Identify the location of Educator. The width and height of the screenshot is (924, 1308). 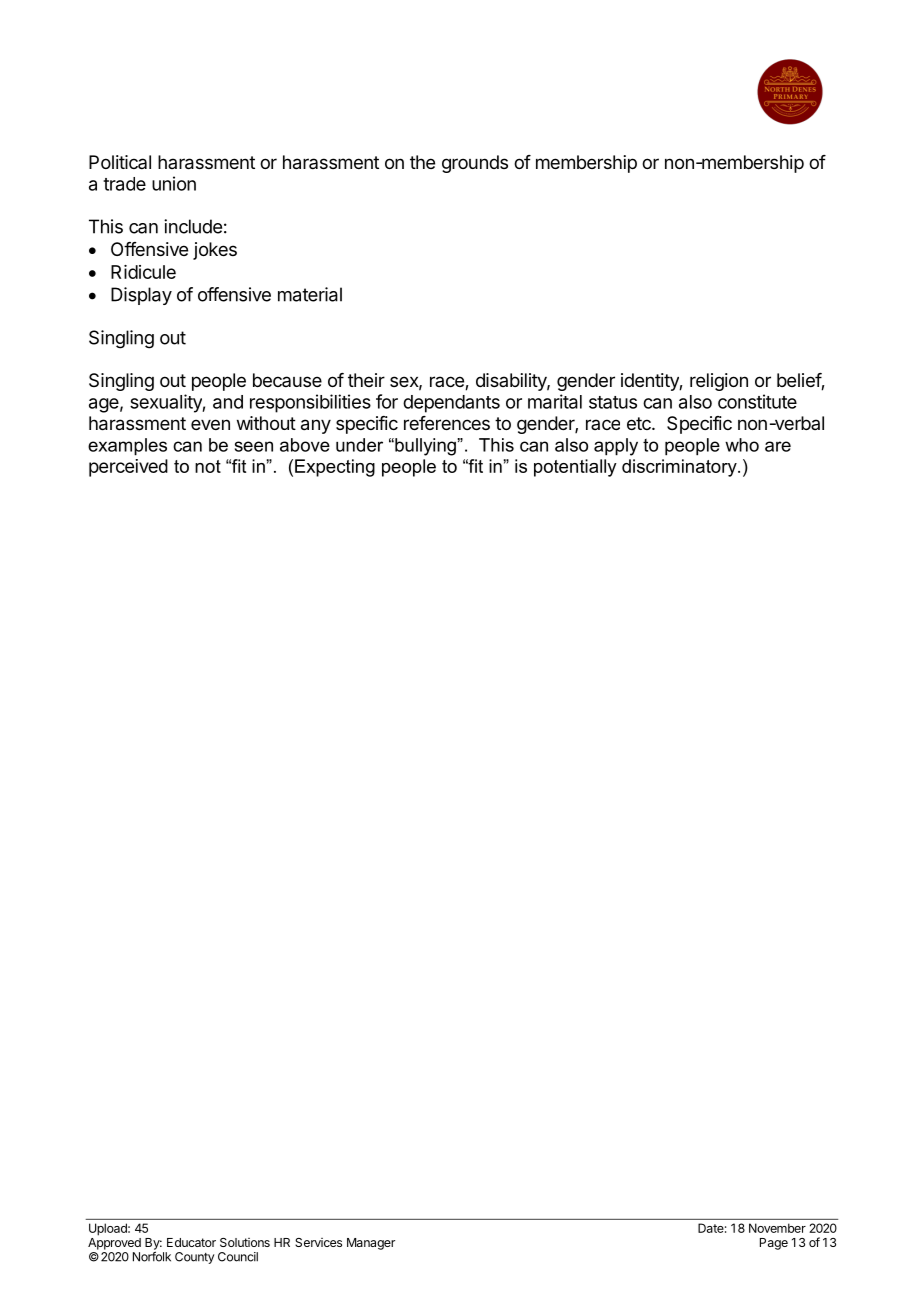
(191, 1242).
